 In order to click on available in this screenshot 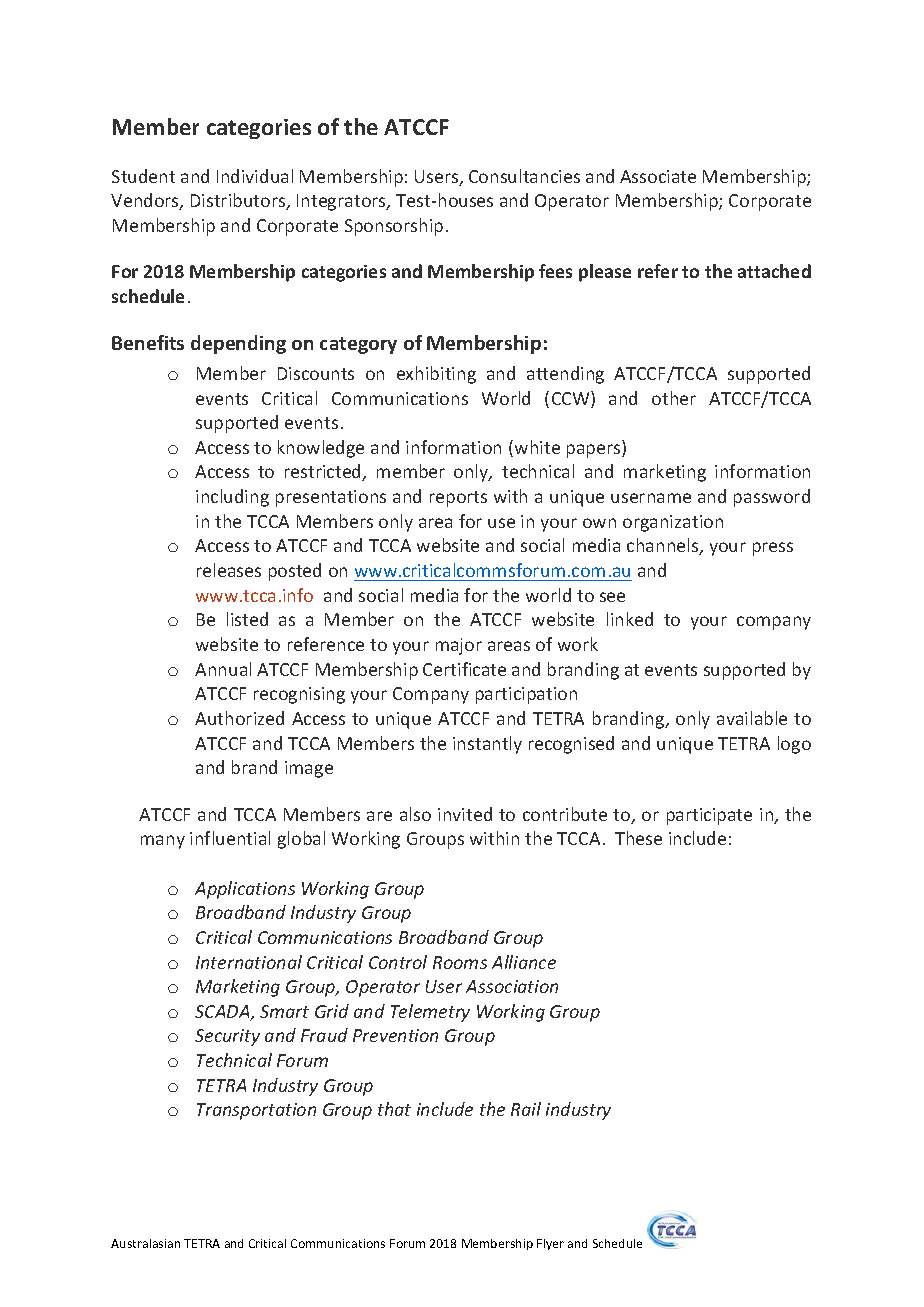, I will do `click(752, 718)`.
